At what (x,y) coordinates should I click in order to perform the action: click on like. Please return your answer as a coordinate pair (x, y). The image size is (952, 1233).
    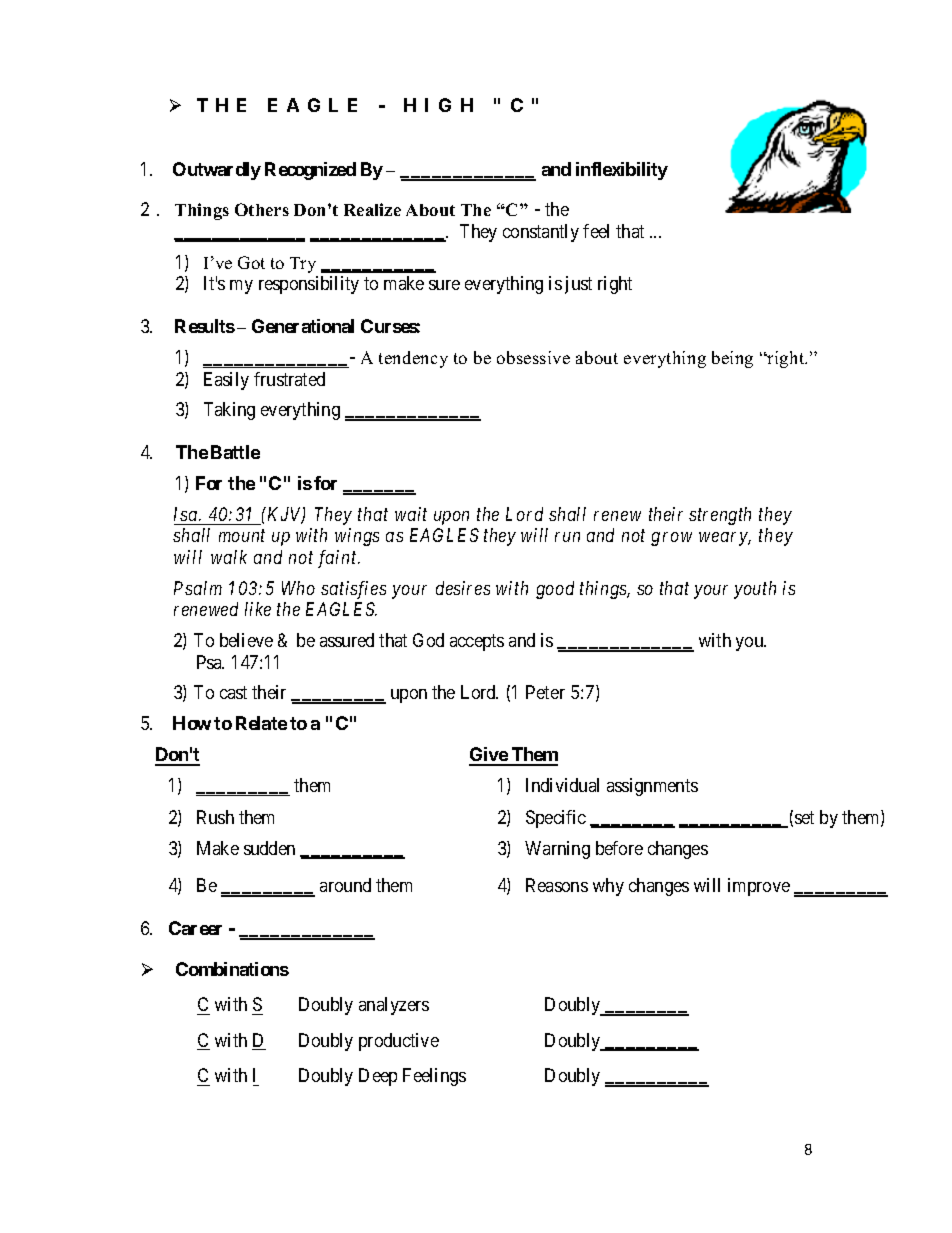
    Looking at the image, I should click on (258, 609).
